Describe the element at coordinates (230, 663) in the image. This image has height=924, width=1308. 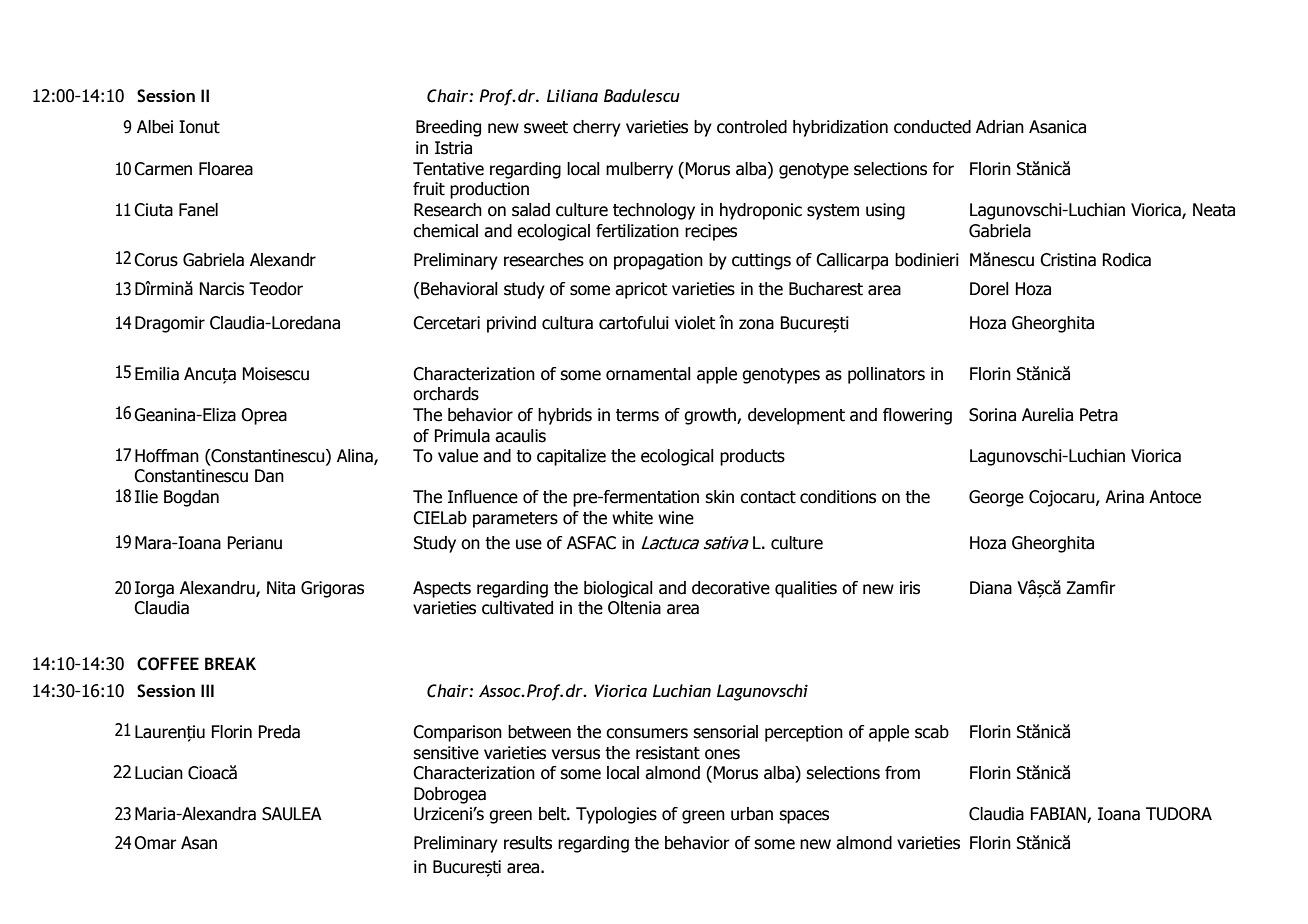
I see `BREAK` at that location.
